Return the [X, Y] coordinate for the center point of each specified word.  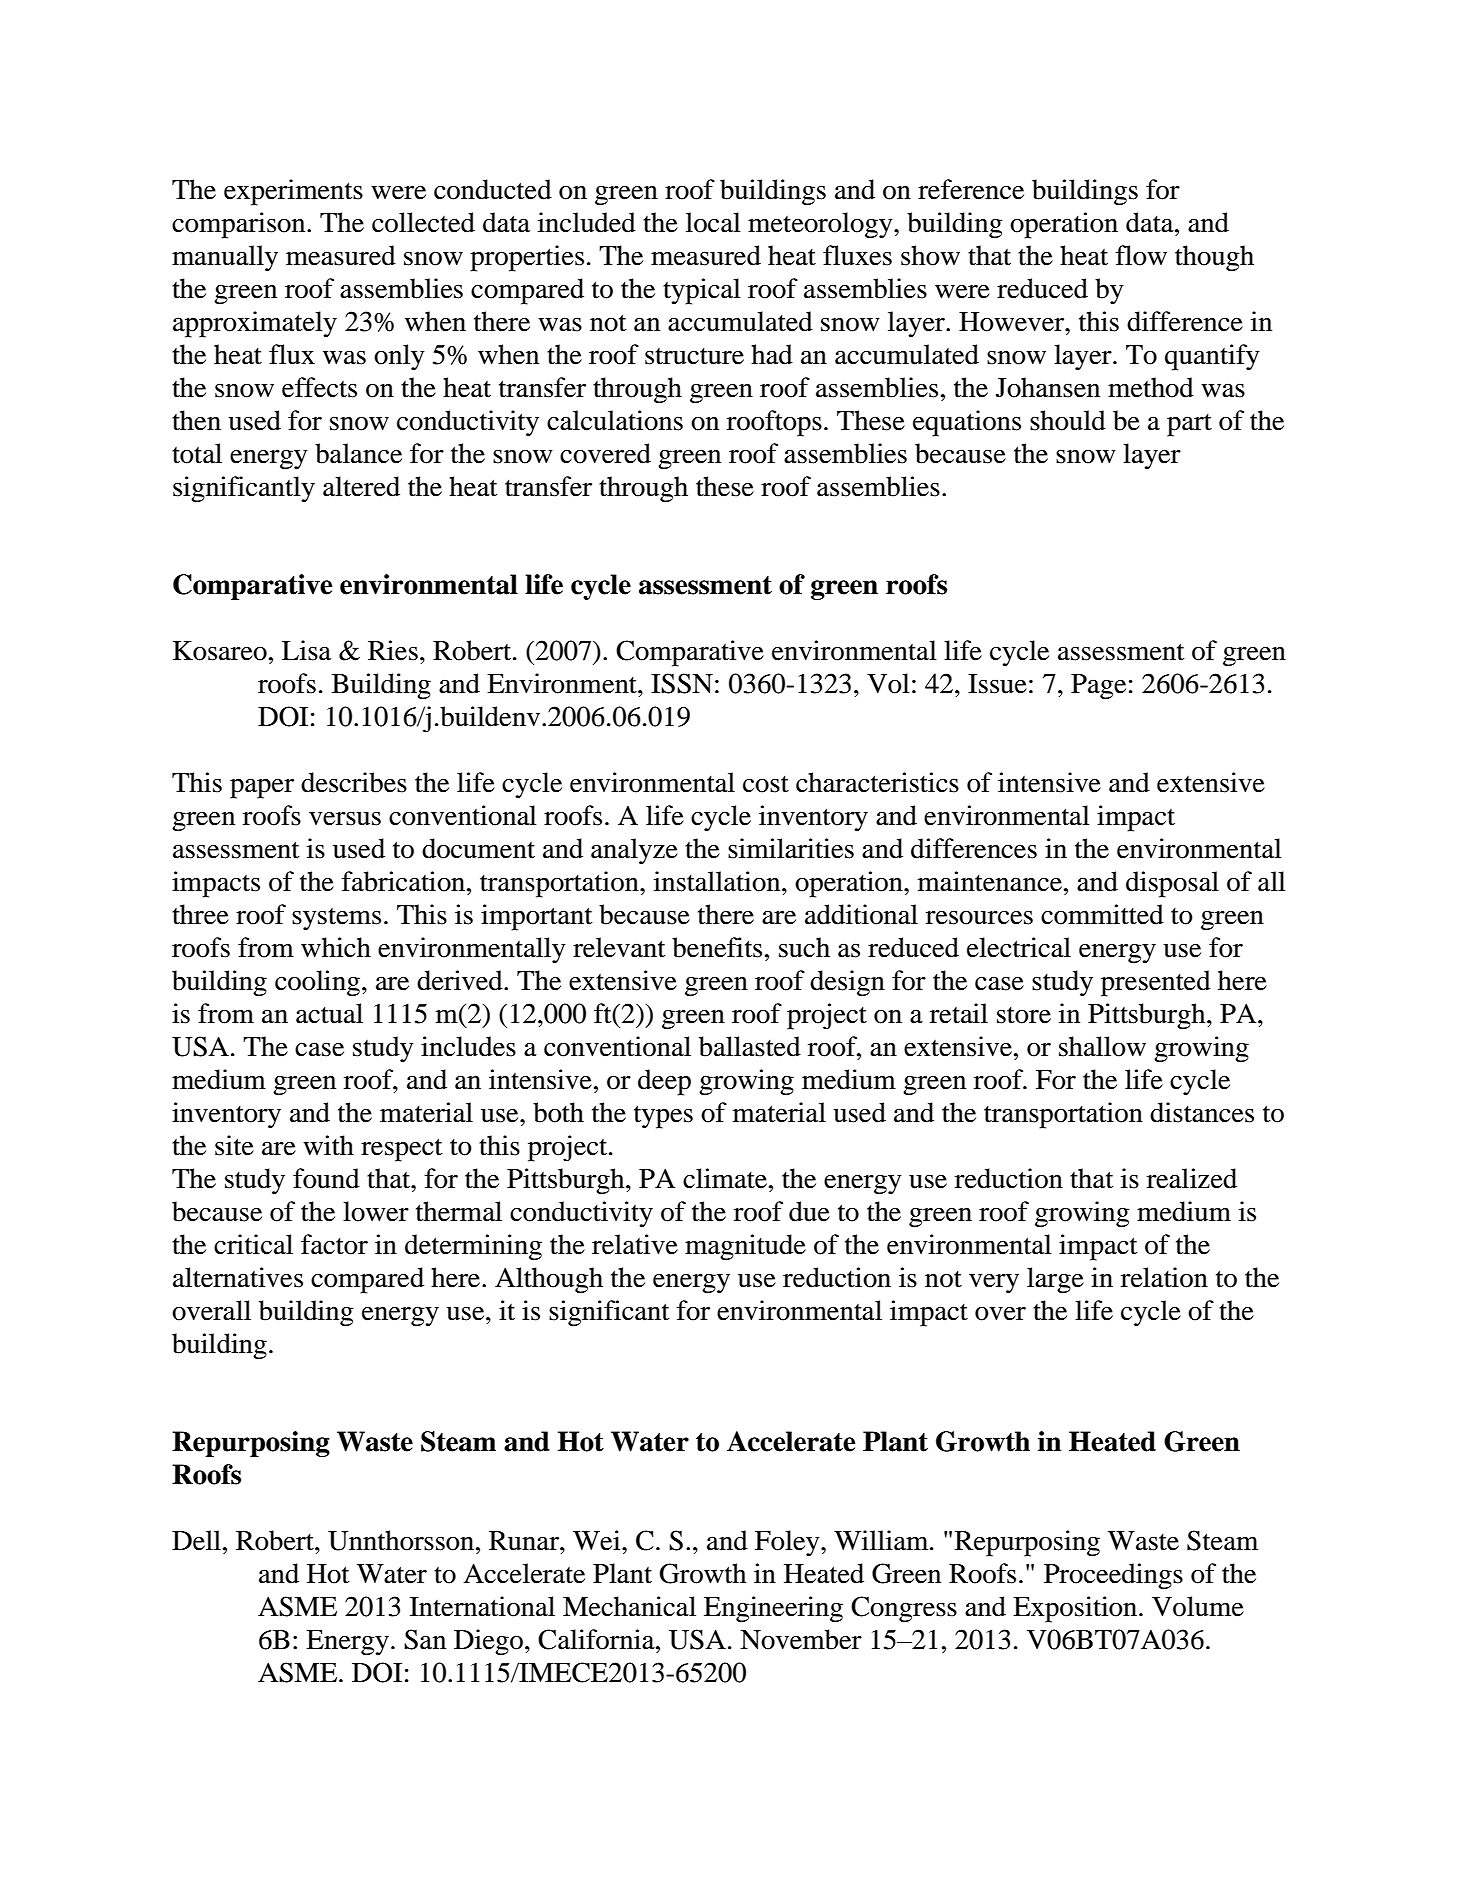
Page [1098, 687]
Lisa [306, 650]
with [328, 1145]
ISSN [682, 683]
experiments [293, 192]
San [425, 1639]
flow [1141, 255]
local [713, 222]
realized [1192, 1178]
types [663, 1117]
